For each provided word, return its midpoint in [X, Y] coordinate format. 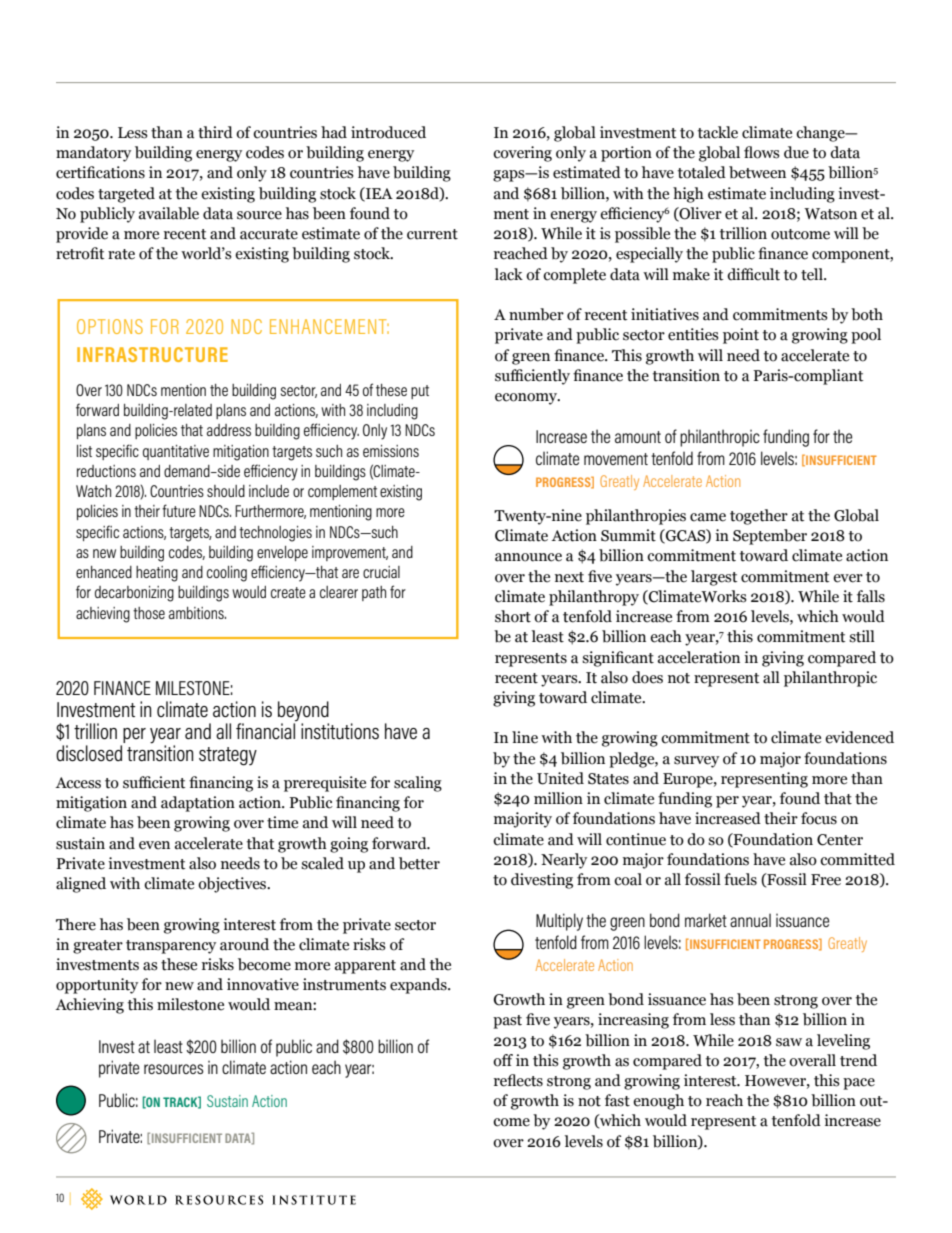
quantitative [176, 452]
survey [696, 762]
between [757, 172]
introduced [388, 132]
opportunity [97, 986]
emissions [391, 451]
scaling [418, 784]
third [215, 132]
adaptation [198, 804]
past [507, 1022]
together [759, 517]
